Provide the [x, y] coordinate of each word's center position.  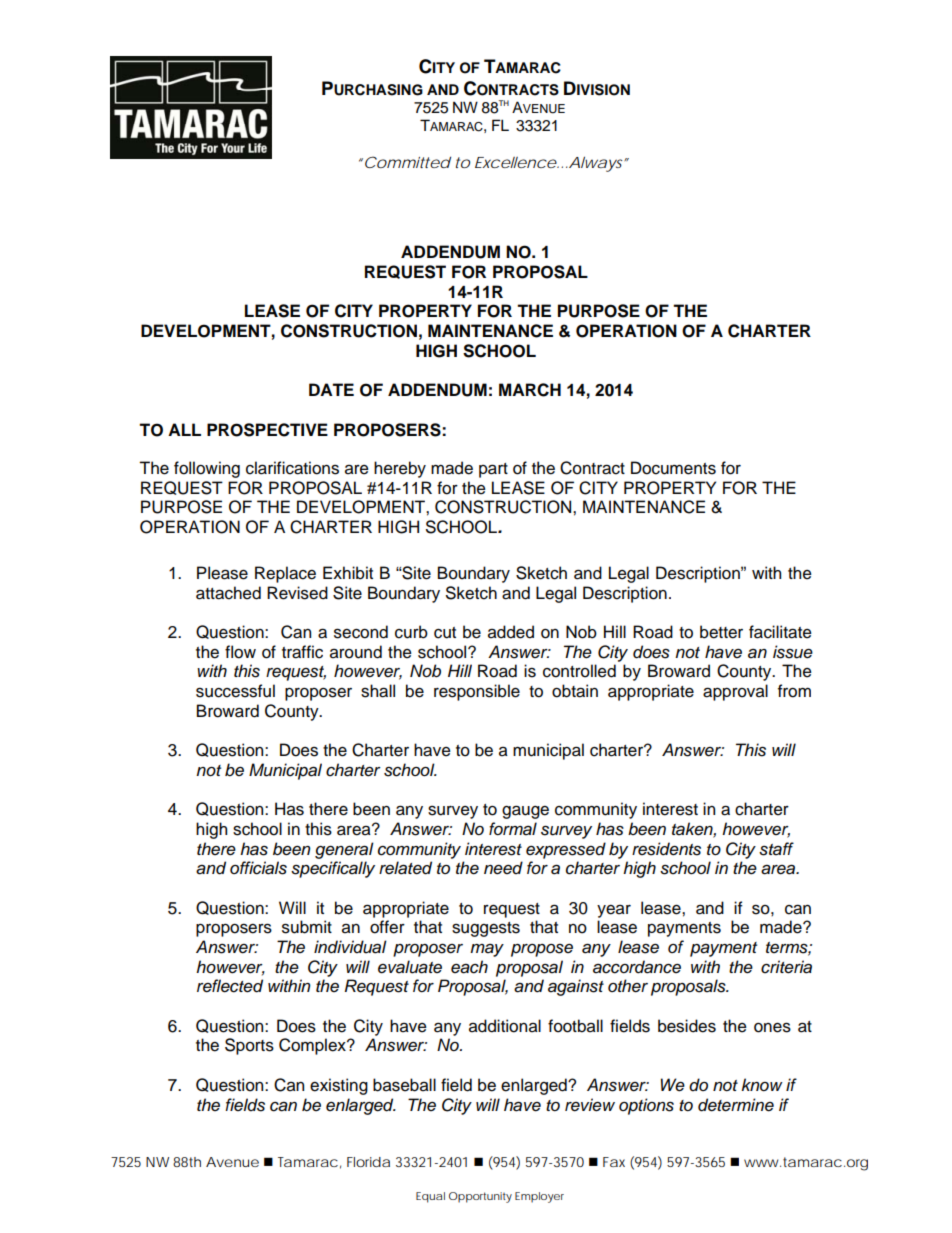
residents [666, 849]
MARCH [530, 390]
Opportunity [480, 1197]
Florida [368, 1162]
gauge [525, 812]
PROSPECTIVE [267, 430]
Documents [673, 468]
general [344, 850]
